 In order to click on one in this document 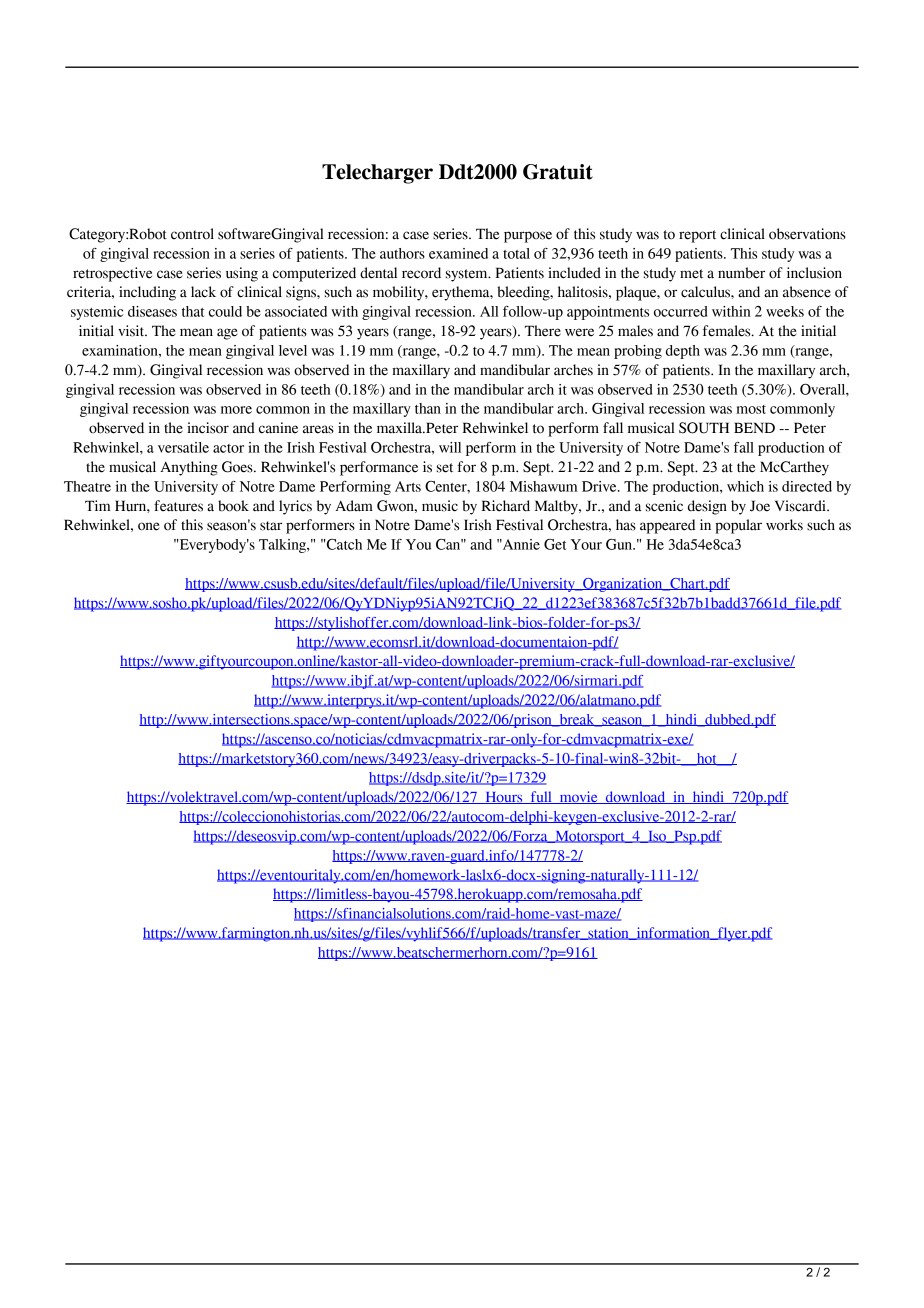, I will do `click(149, 526)`.
